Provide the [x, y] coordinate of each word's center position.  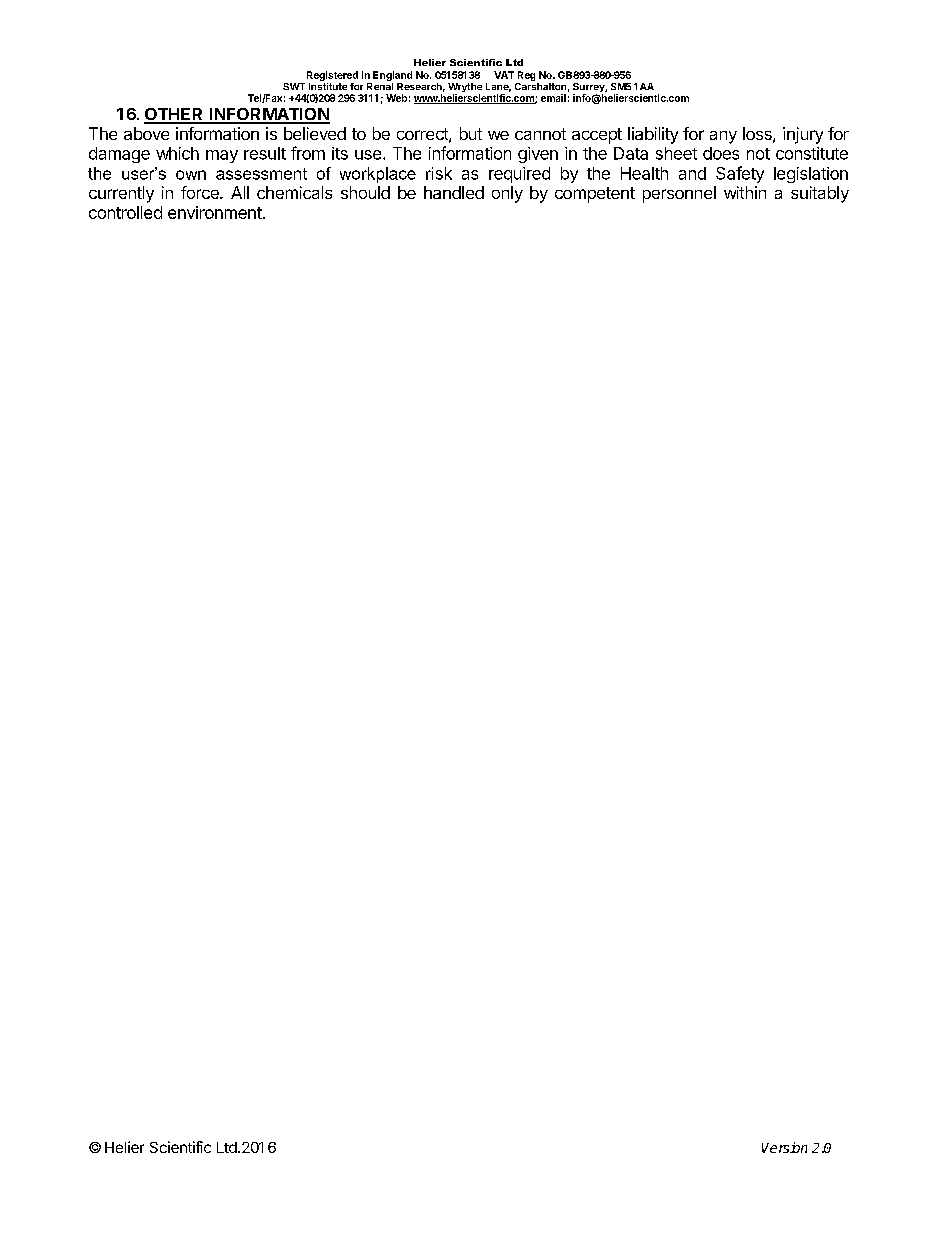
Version [784, 1147]
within [745, 192]
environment [215, 212]
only [507, 194]
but [471, 133]
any [723, 137]
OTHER [175, 115]
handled [454, 192]
